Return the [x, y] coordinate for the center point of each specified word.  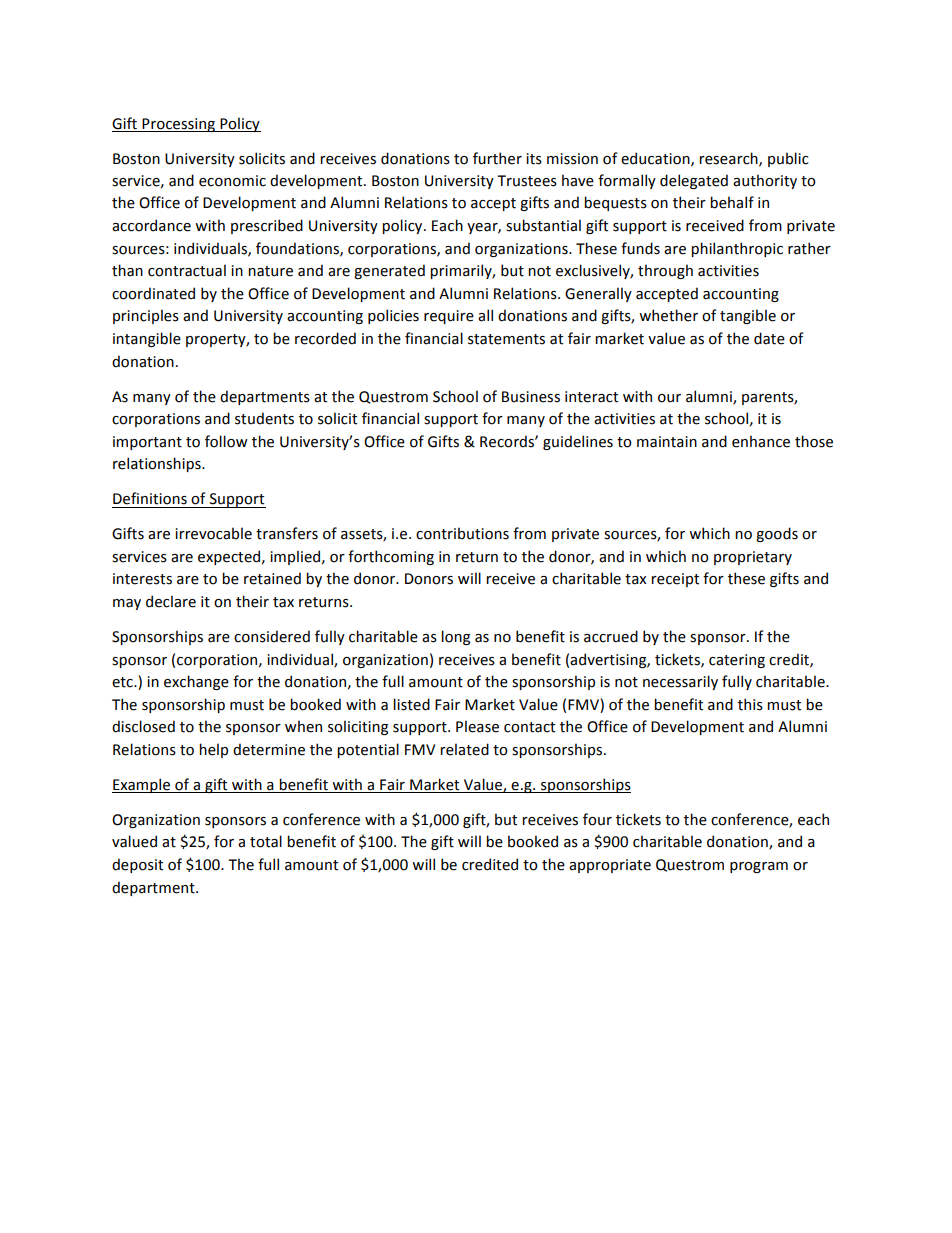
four [597, 819]
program [759, 867]
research [729, 159]
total [266, 841]
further [497, 158]
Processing [178, 125]
